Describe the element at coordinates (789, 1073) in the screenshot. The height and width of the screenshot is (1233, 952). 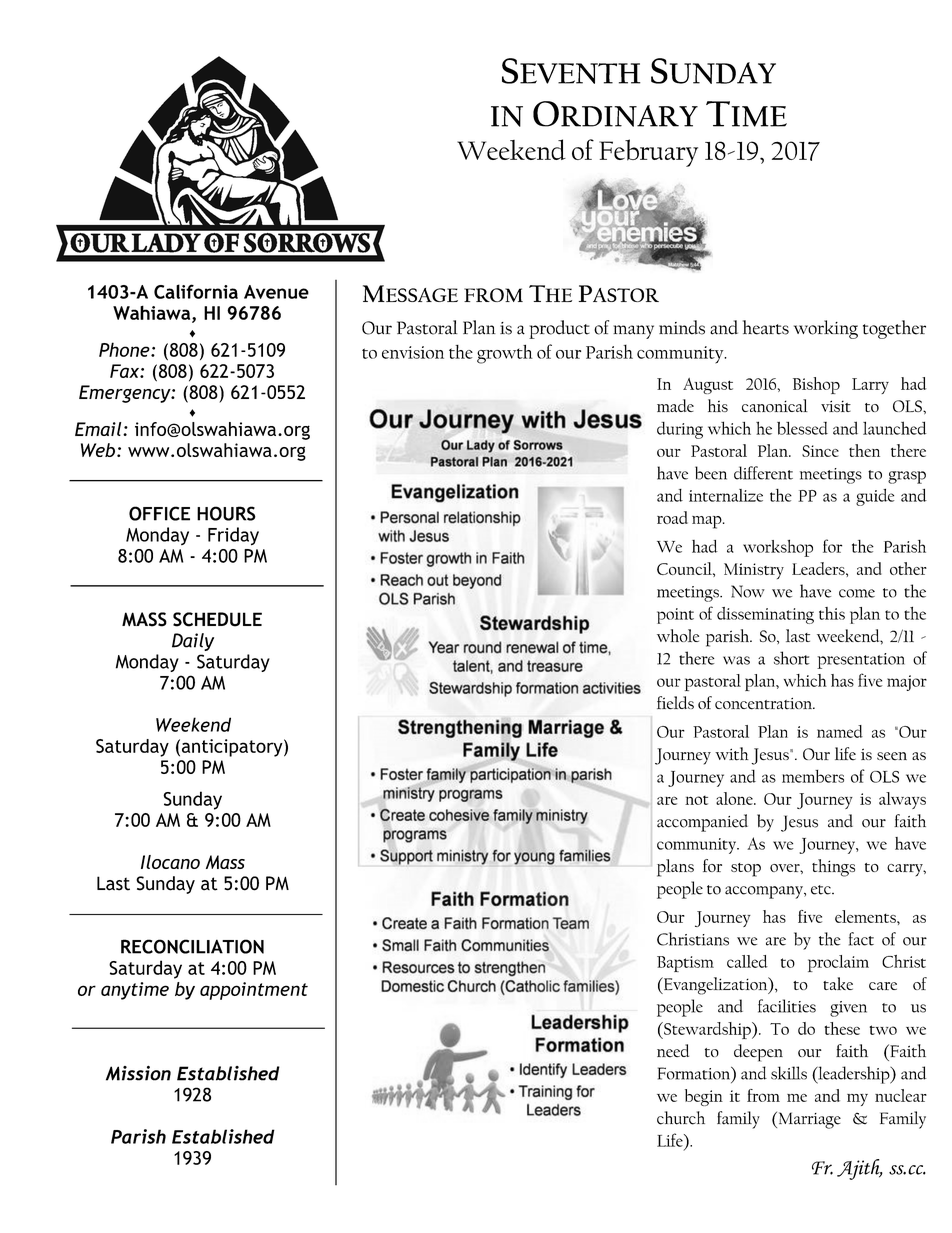
I see `skills` at that location.
